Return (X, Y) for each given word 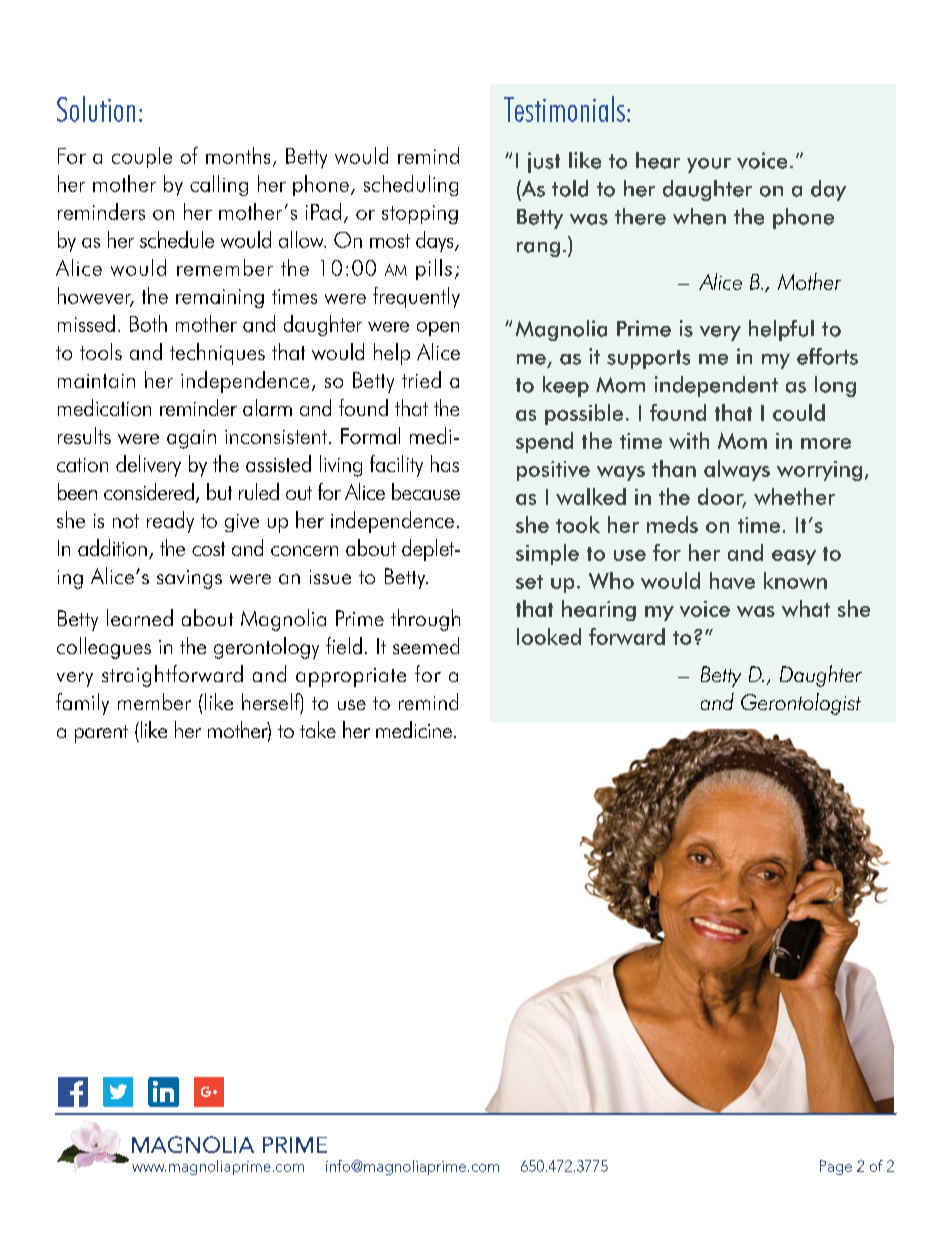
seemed (426, 645)
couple (142, 157)
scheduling (411, 185)
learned (140, 617)
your (709, 165)
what (806, 608)
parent (101, 734)
